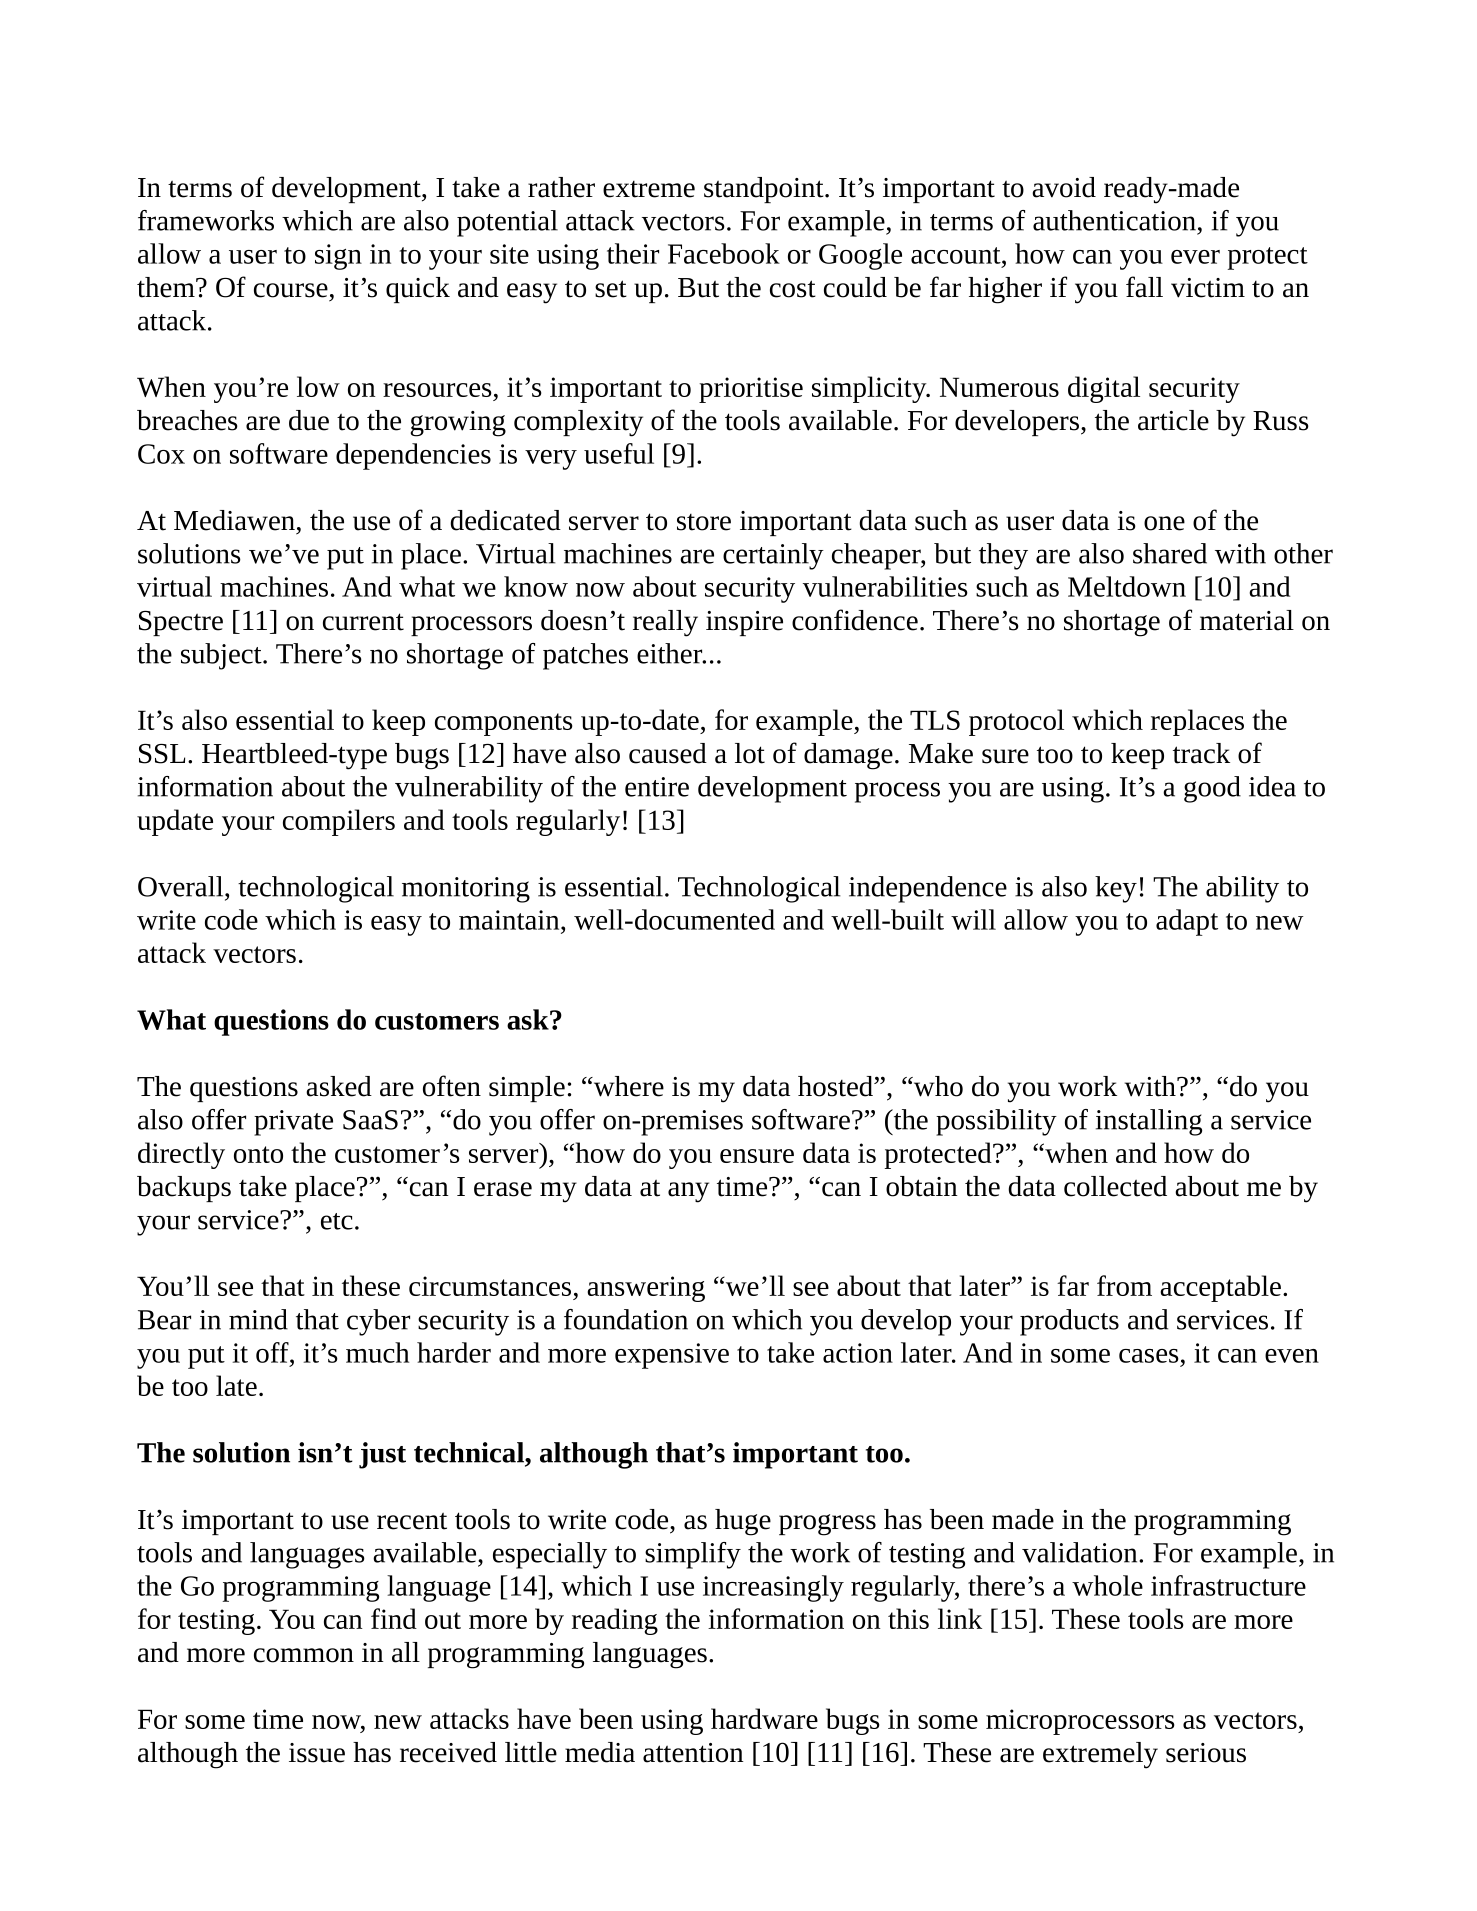 This screenshot has height=1911, width=1477. What do you see at coordinates (258, 1319) in the screenshot?
I see `mind` at bounding box center [258, 1319].
